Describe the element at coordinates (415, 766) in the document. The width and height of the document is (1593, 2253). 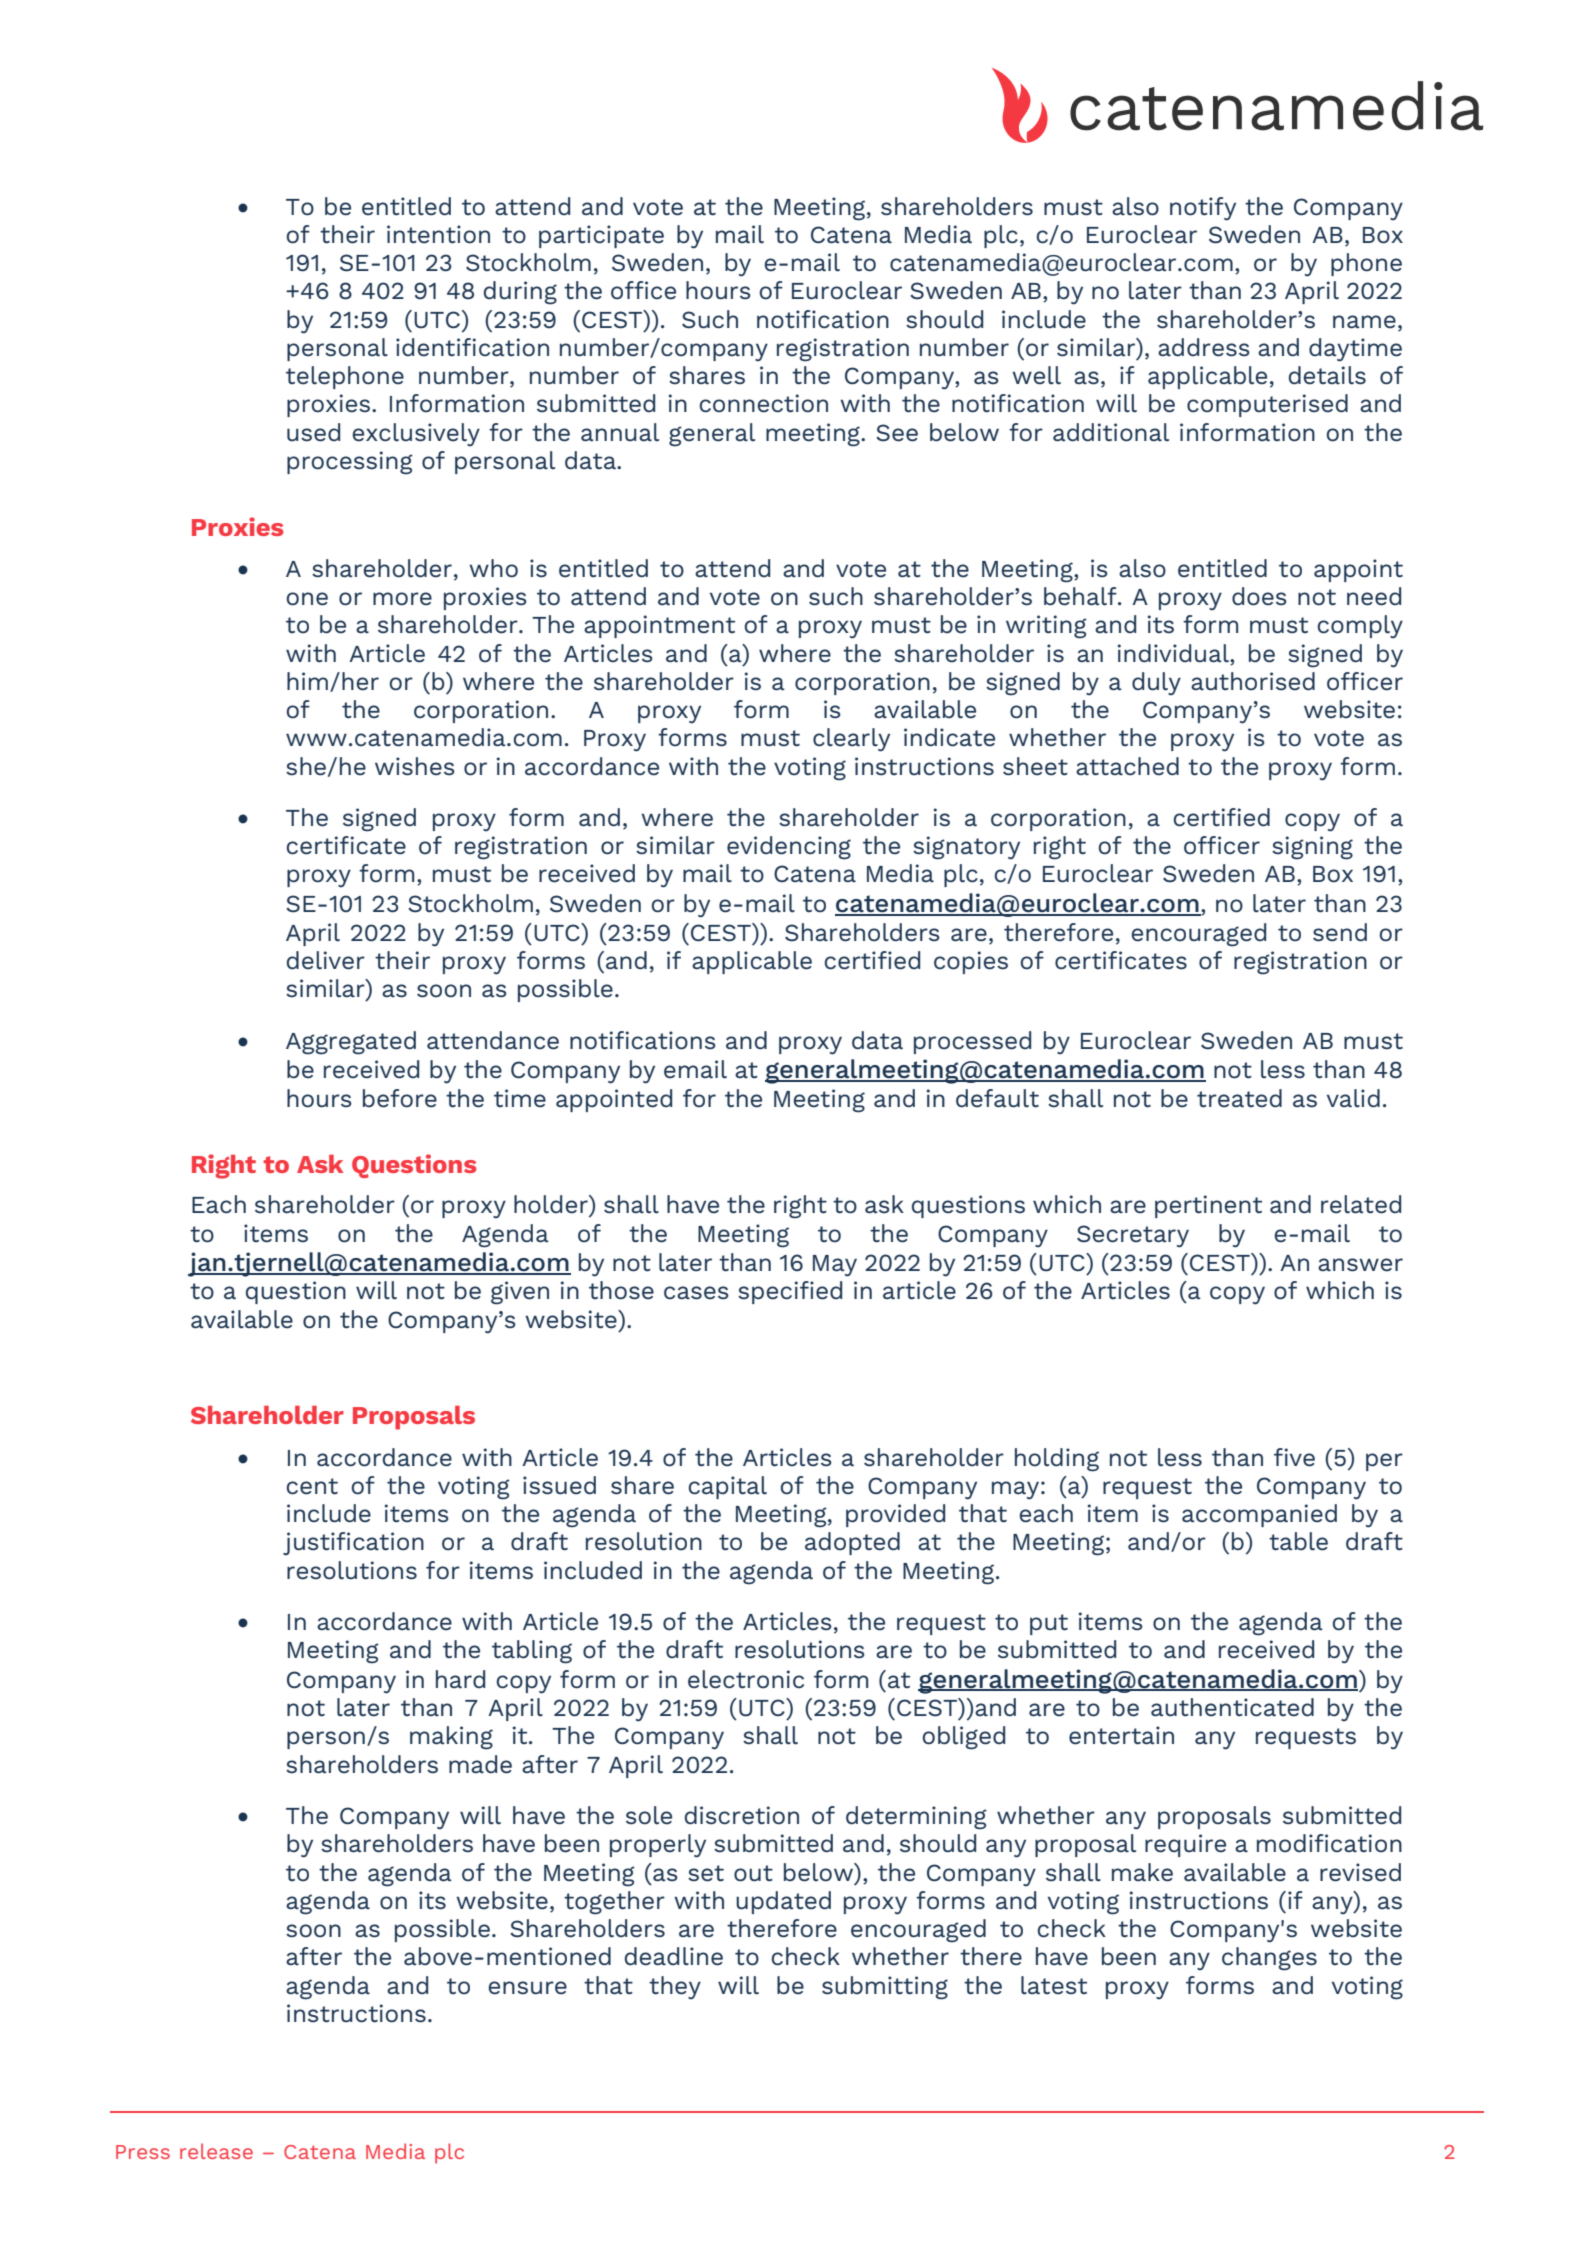
I see `wishes` at that location.
